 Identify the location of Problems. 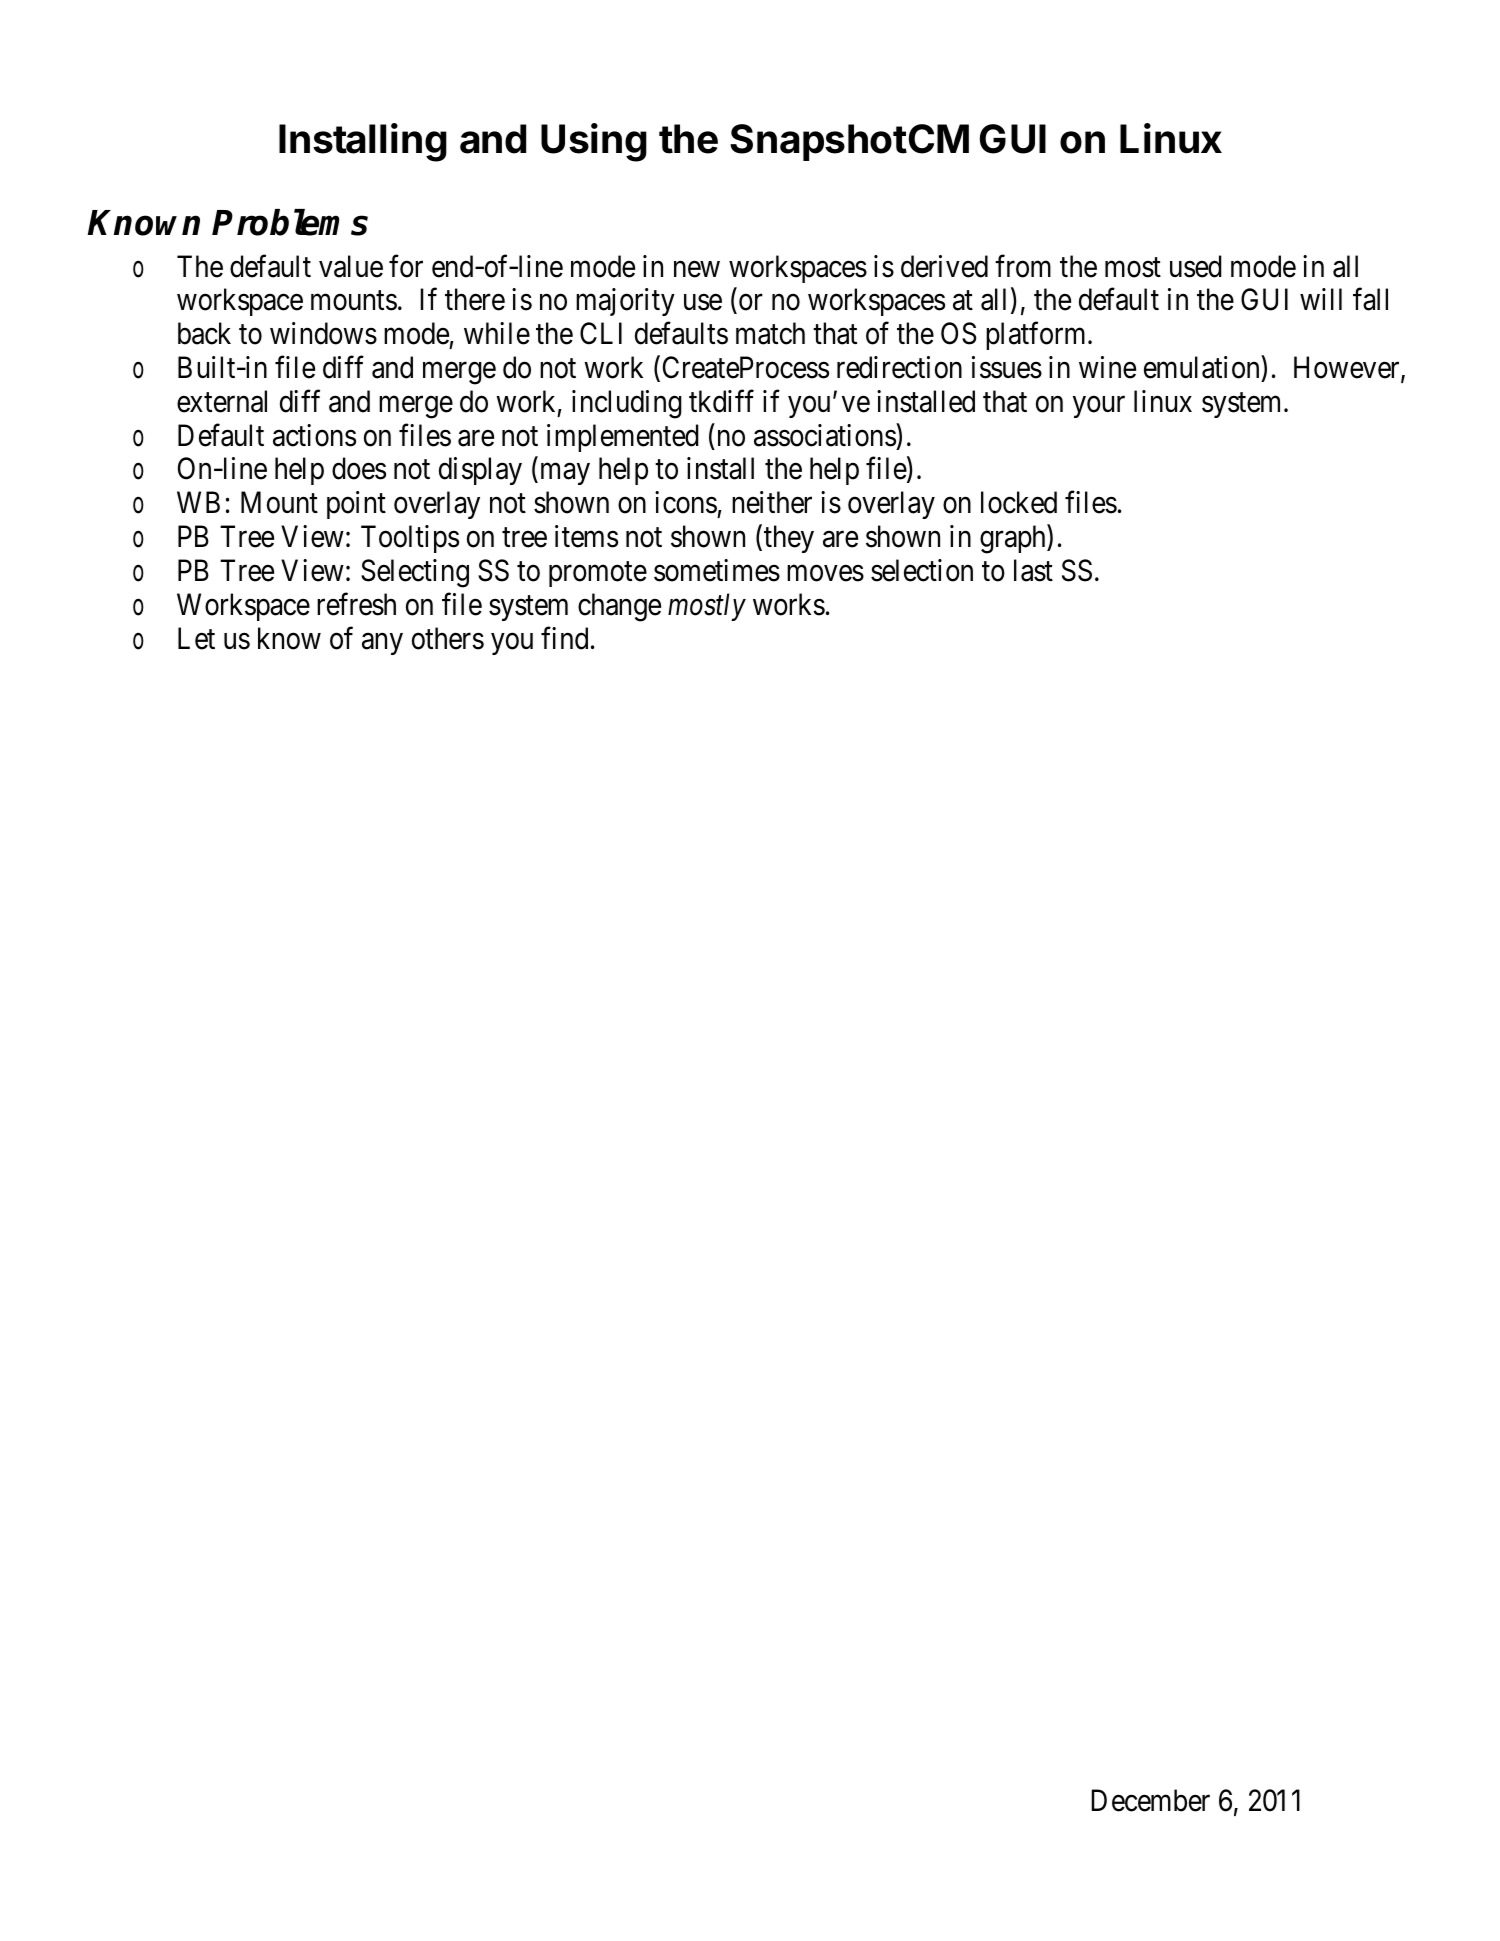
(290, 222).
